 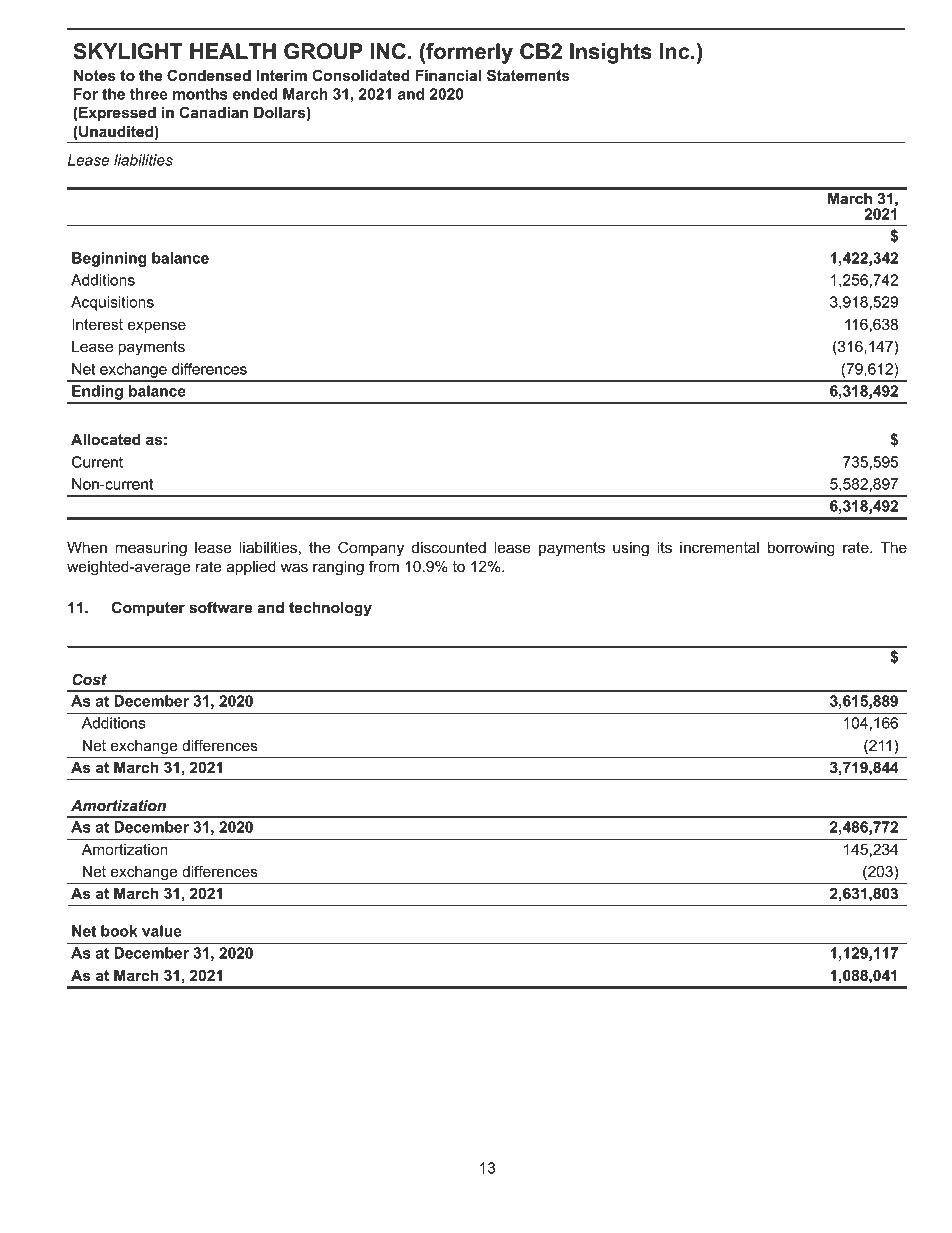 What do you see at coordinates (449, 547) in the screenshot?
I see `discounted` at bounding box center [449, 547].
